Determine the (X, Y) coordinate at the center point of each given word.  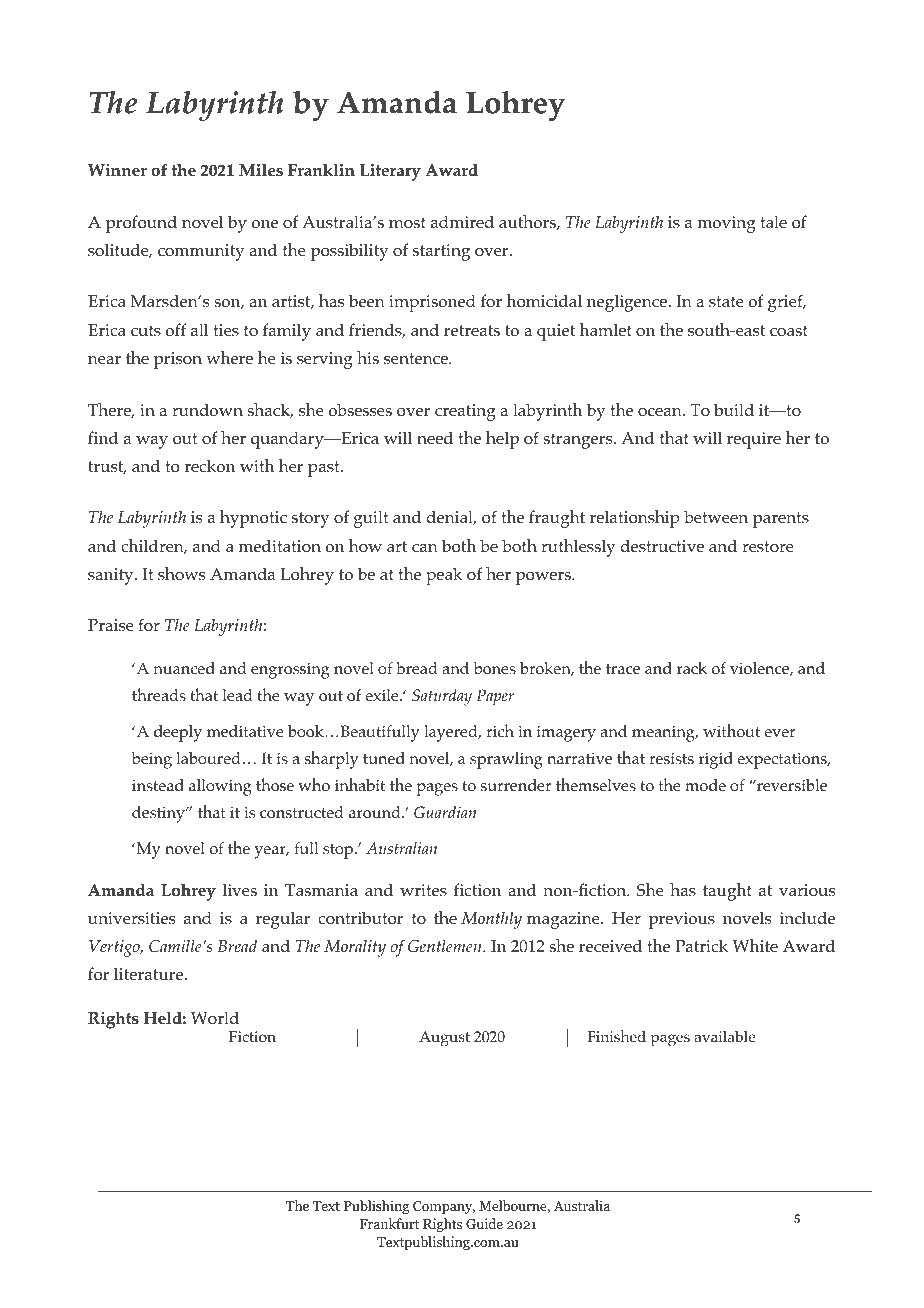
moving (727, 224)
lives (239, 889)
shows (181, 573)
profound (141, 224)
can (425, 548)
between (716, 516)
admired (462, 221)
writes (423, 890)
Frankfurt (389, 1223)
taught (727, 892)
